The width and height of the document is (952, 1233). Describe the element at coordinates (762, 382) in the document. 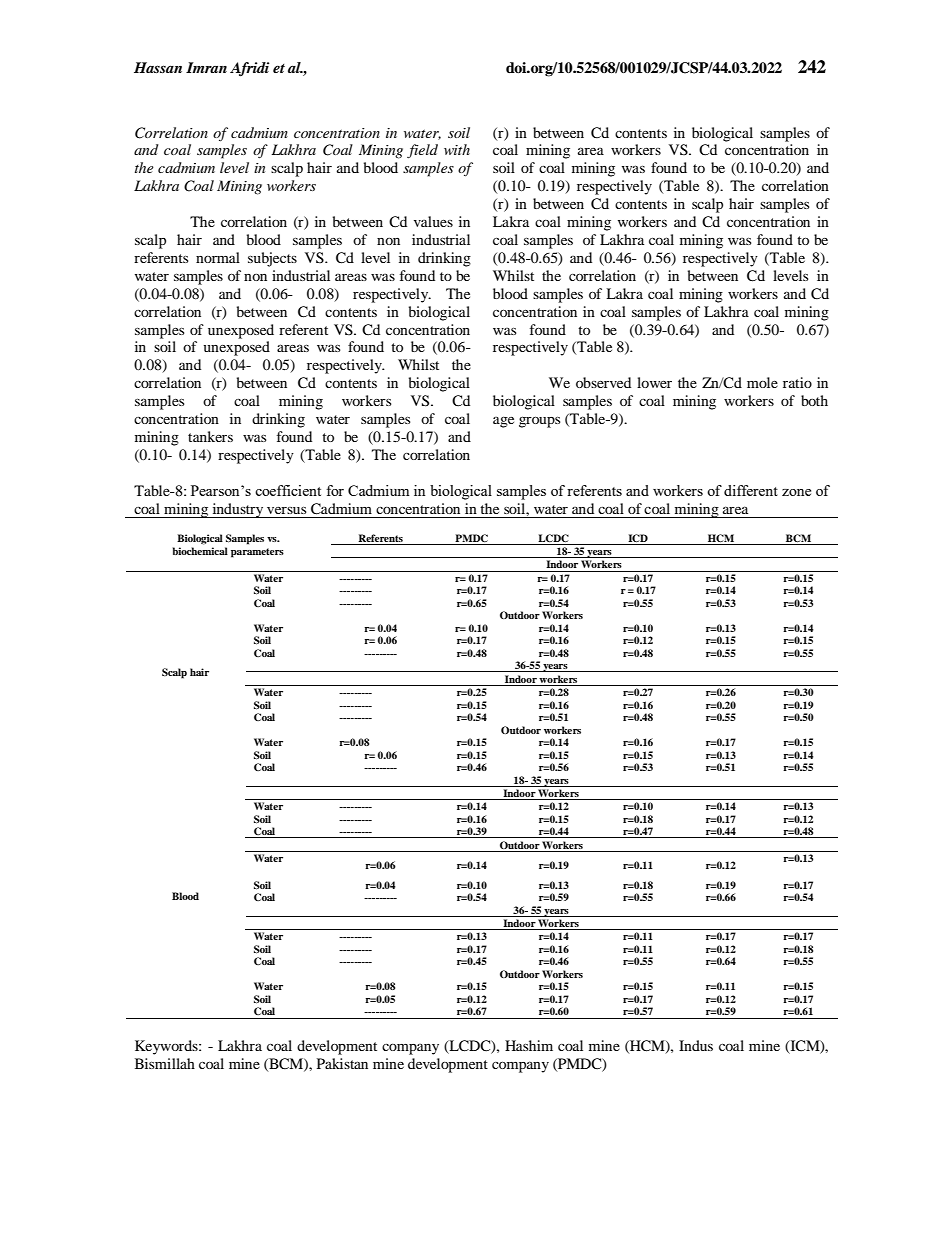

I see `mole` at that location.
